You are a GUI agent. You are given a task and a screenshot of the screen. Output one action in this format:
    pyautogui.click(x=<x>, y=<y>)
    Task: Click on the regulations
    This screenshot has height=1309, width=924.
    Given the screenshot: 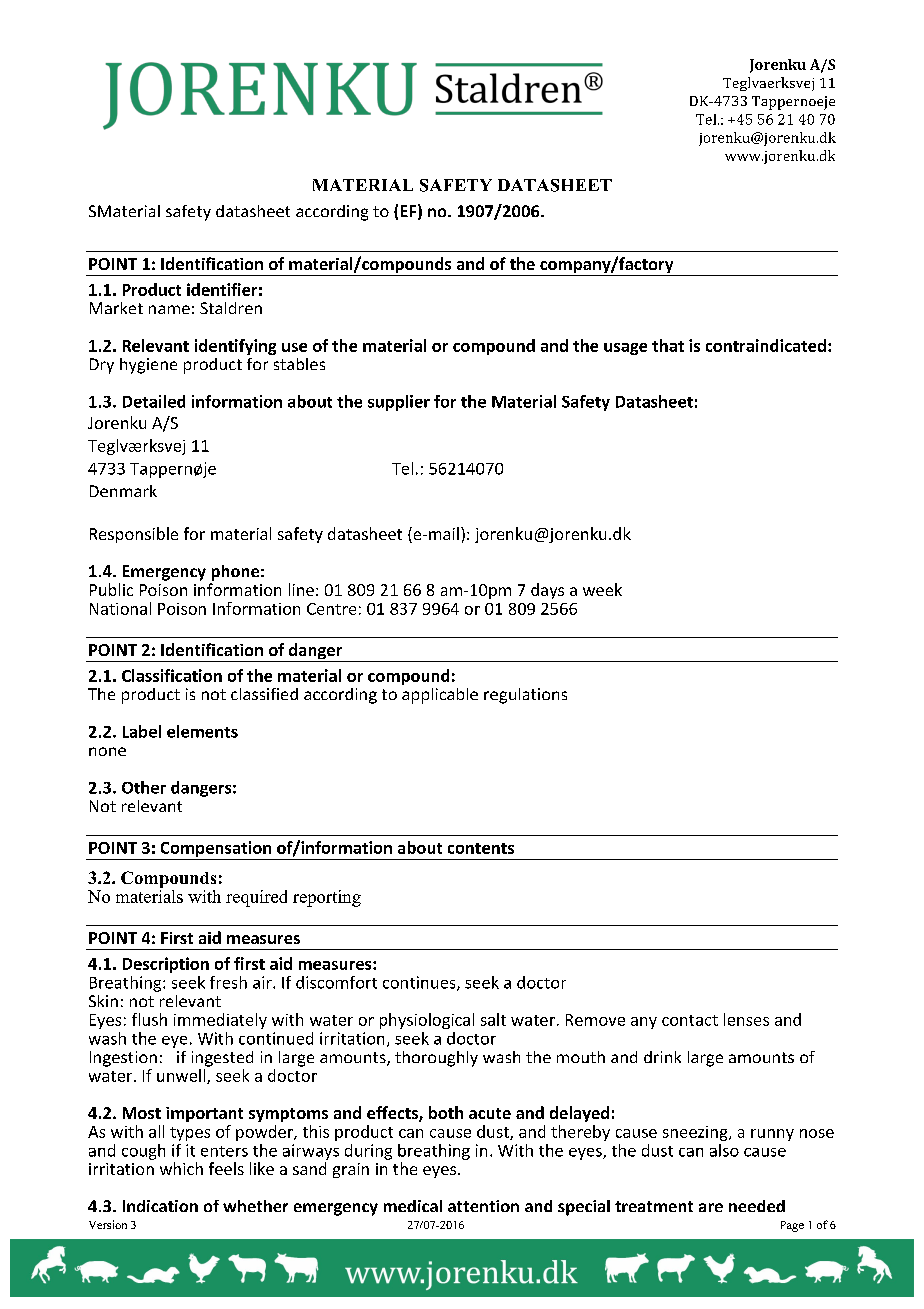 What is the action you would take?
    pyautogui.click(x=525, y=696)
